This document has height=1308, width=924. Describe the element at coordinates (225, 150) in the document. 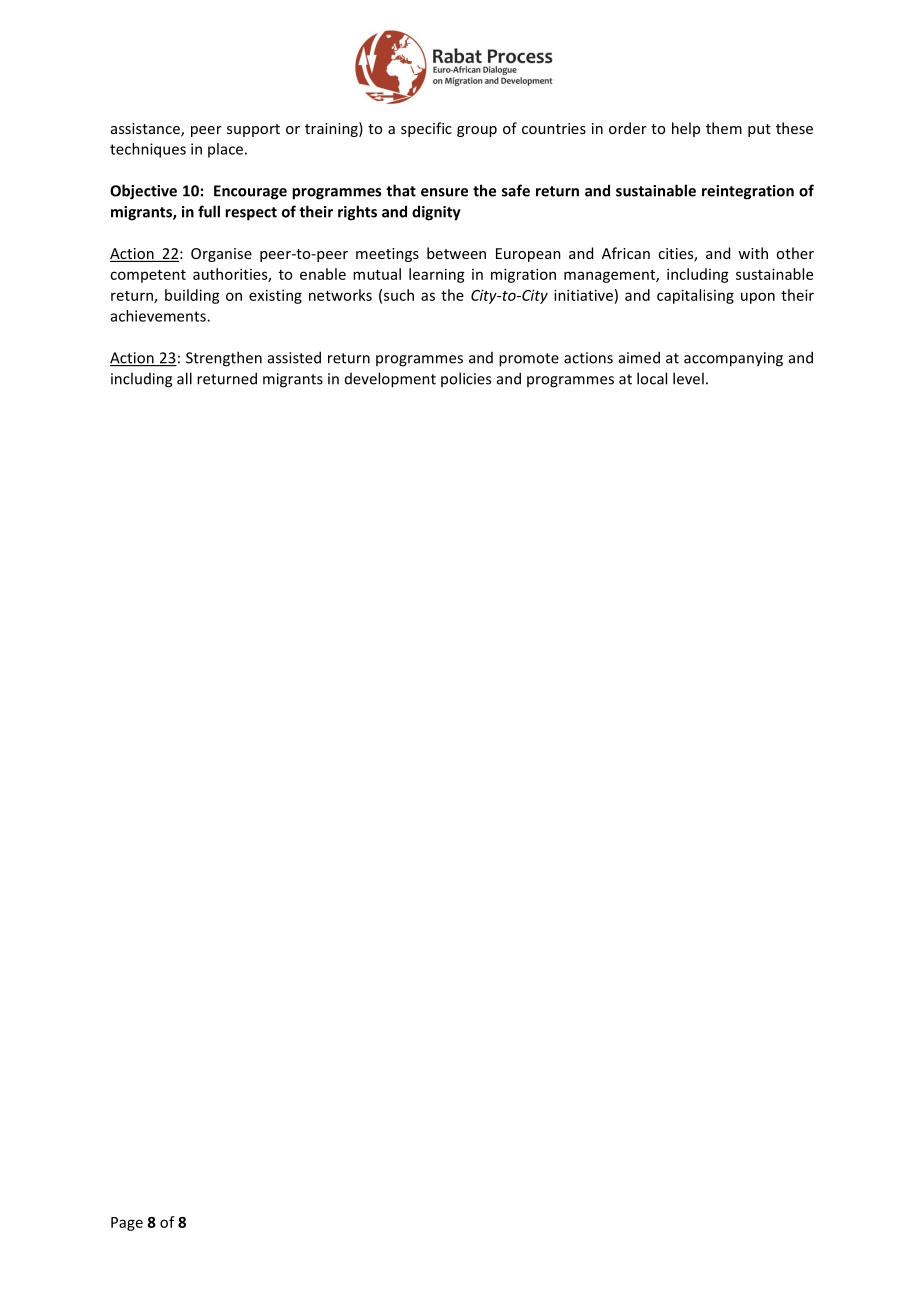

I see `place` at that location.
